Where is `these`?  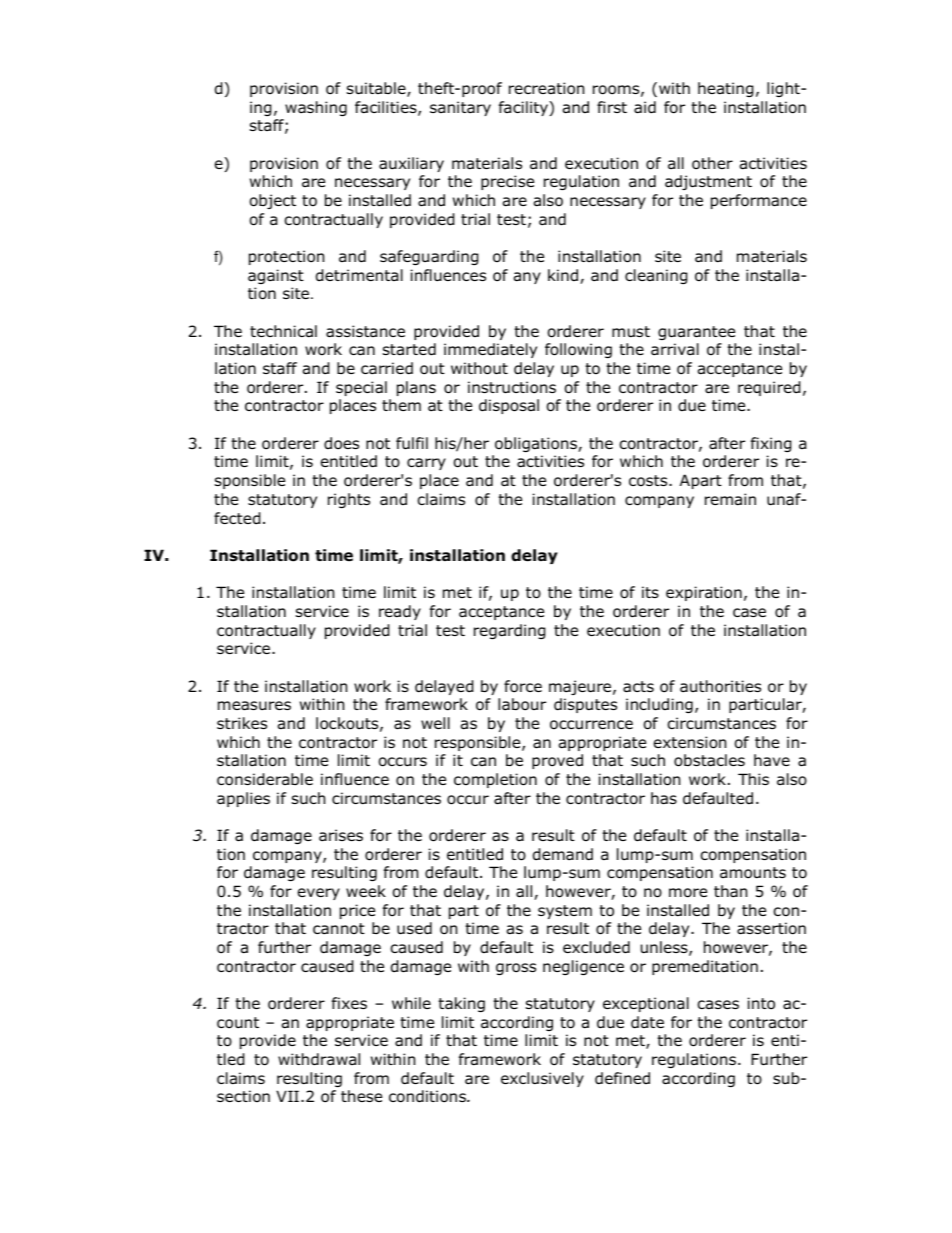 these is located at coordinates (361, 1096).
